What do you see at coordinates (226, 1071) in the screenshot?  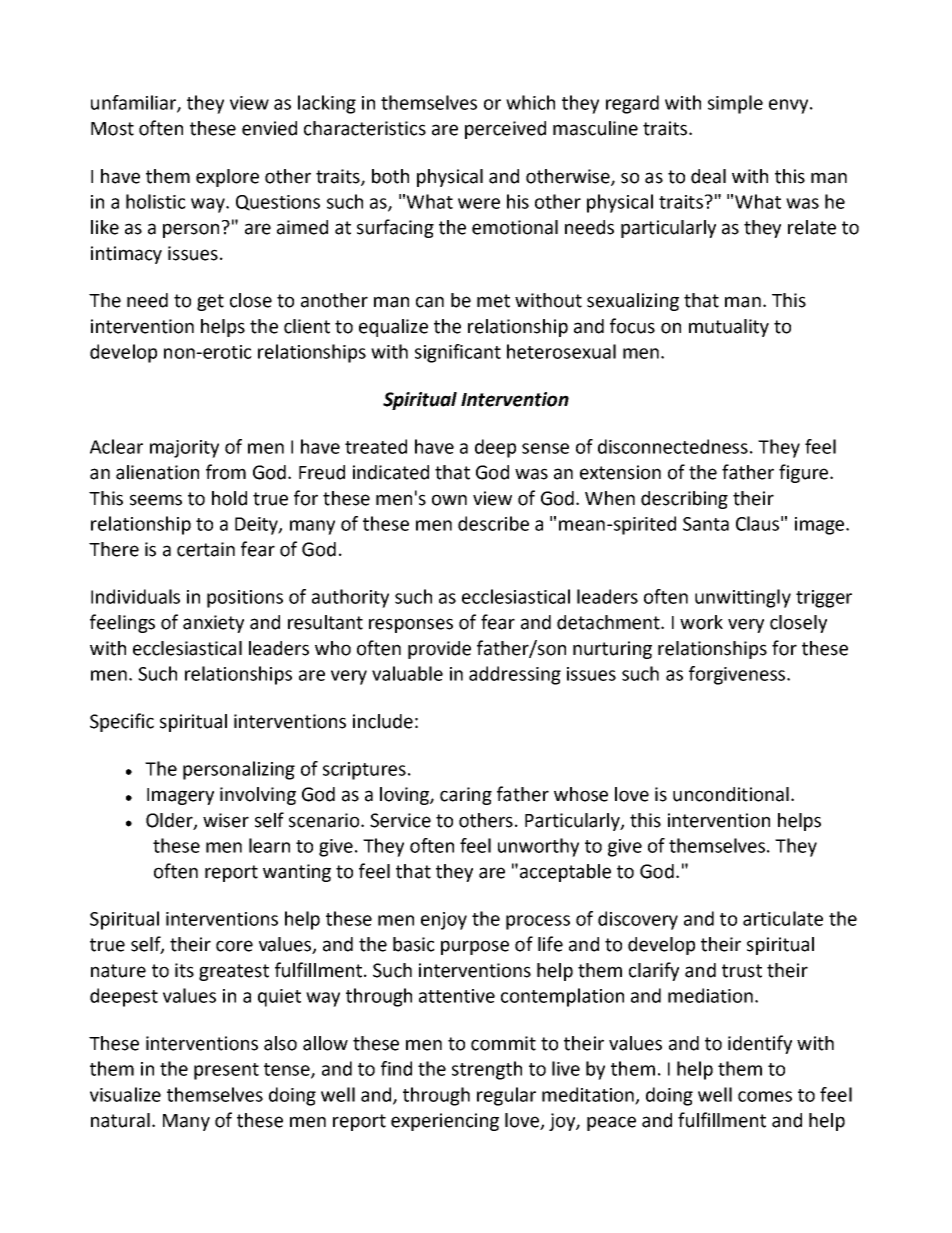 I see `present` at bounding box center [226, 1071].
